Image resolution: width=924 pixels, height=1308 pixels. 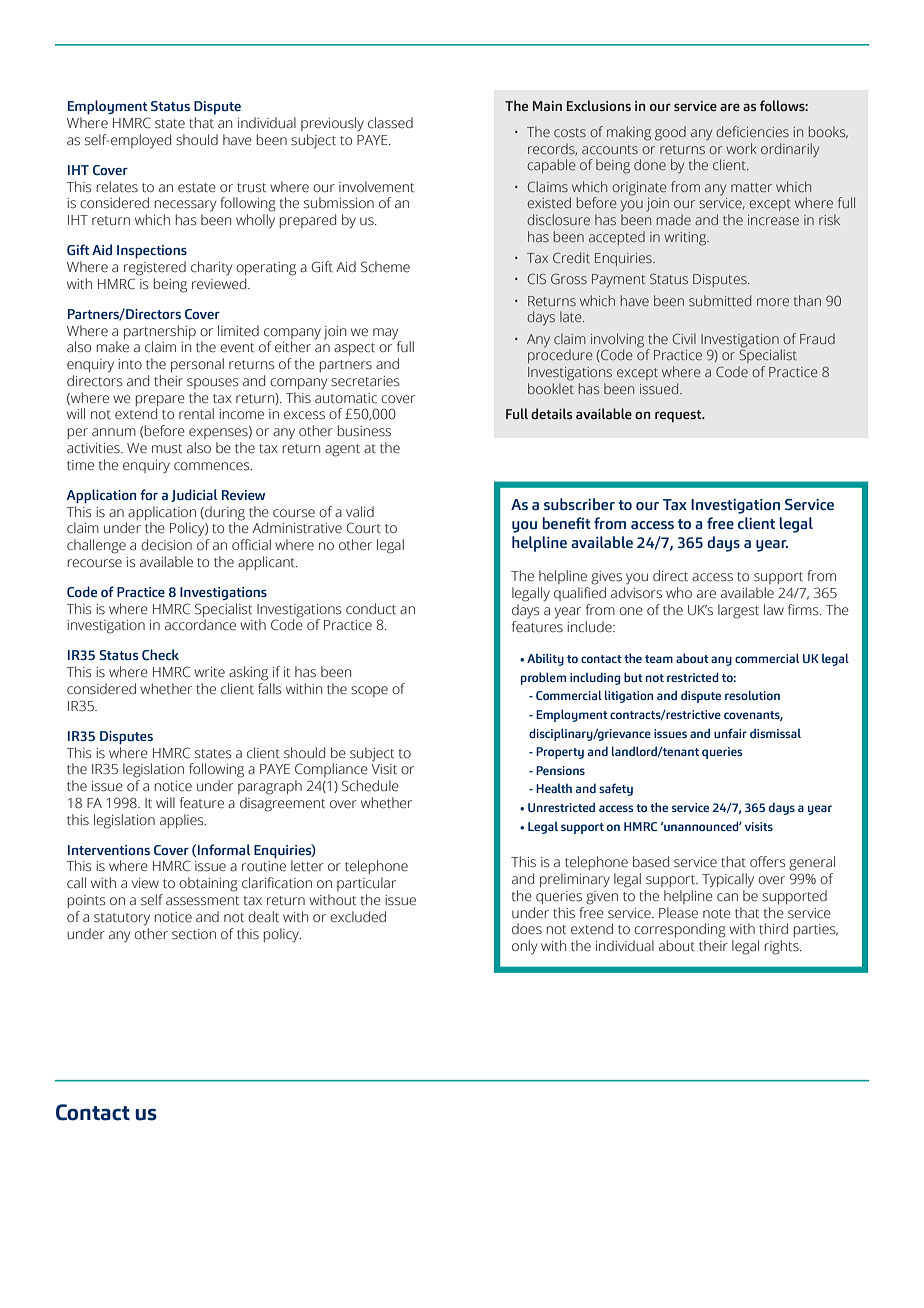 What do you see at coordinates (738, 611) in the page?
I see `largest` at bounding box center [738, 611].
